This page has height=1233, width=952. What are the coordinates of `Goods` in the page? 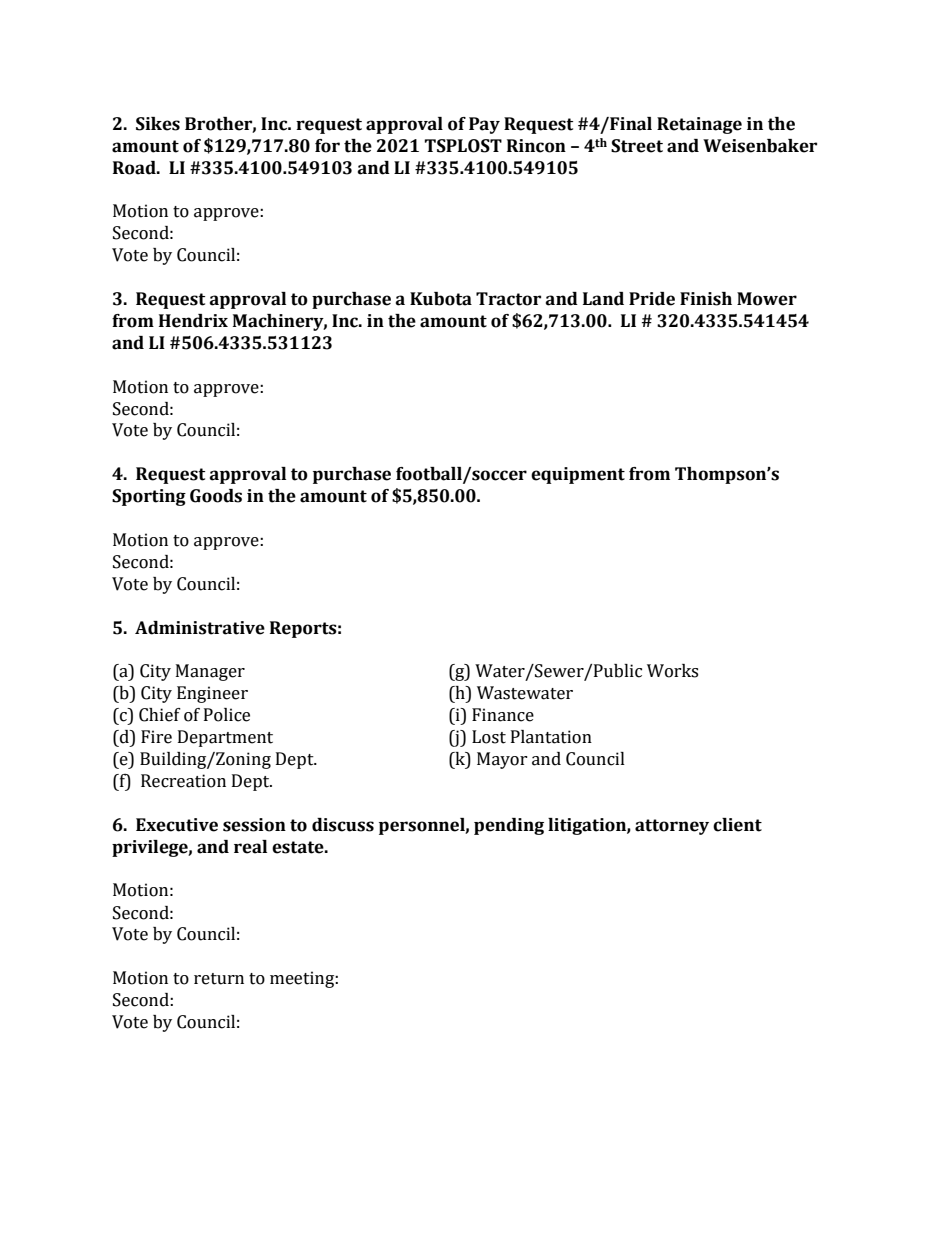 It's located at (216, 496).
